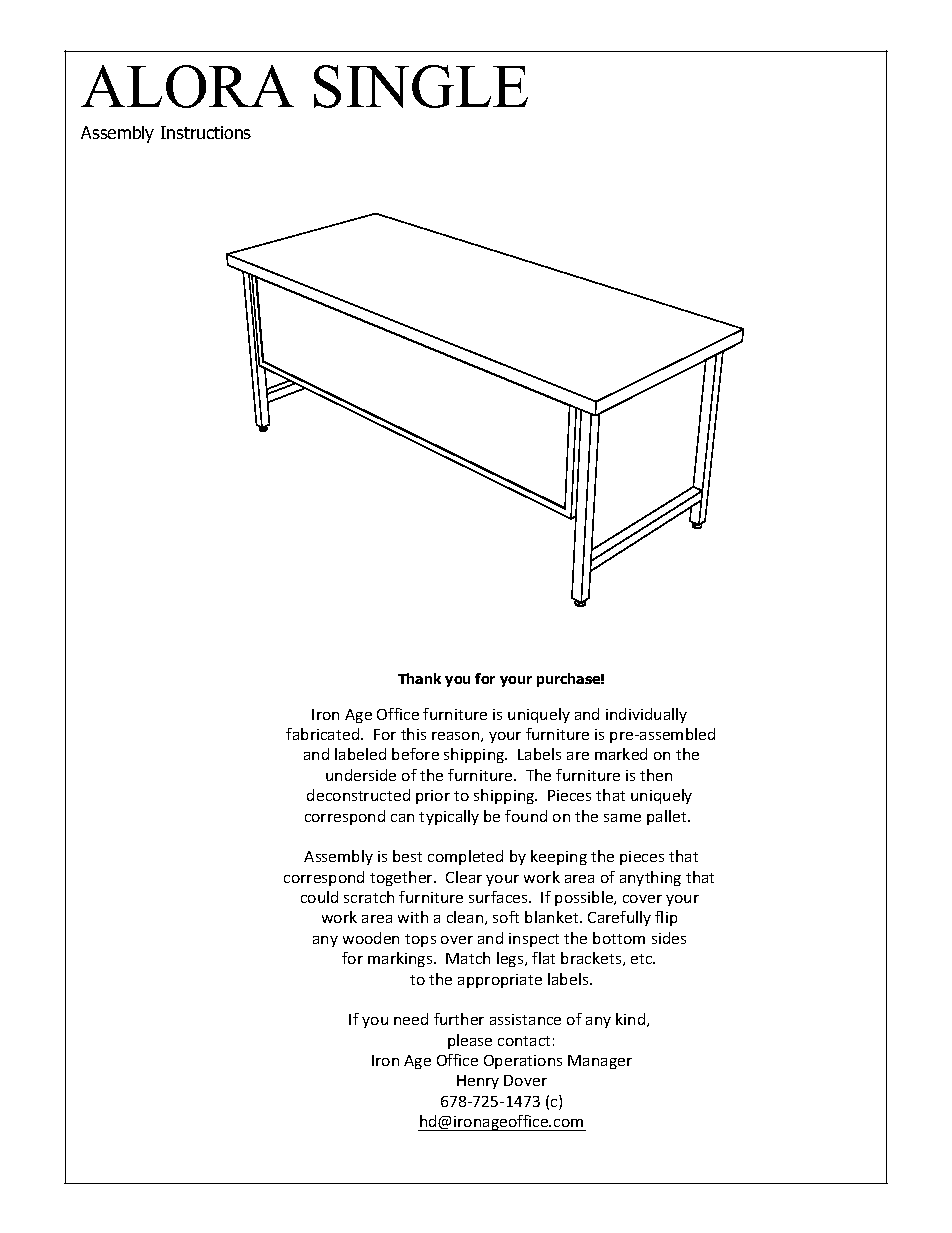 This screenshot has width=952, height=1233. What do you see at coordinates (413, 734) in the screenshot?
I see `this` at bounding box center [413, 734].
